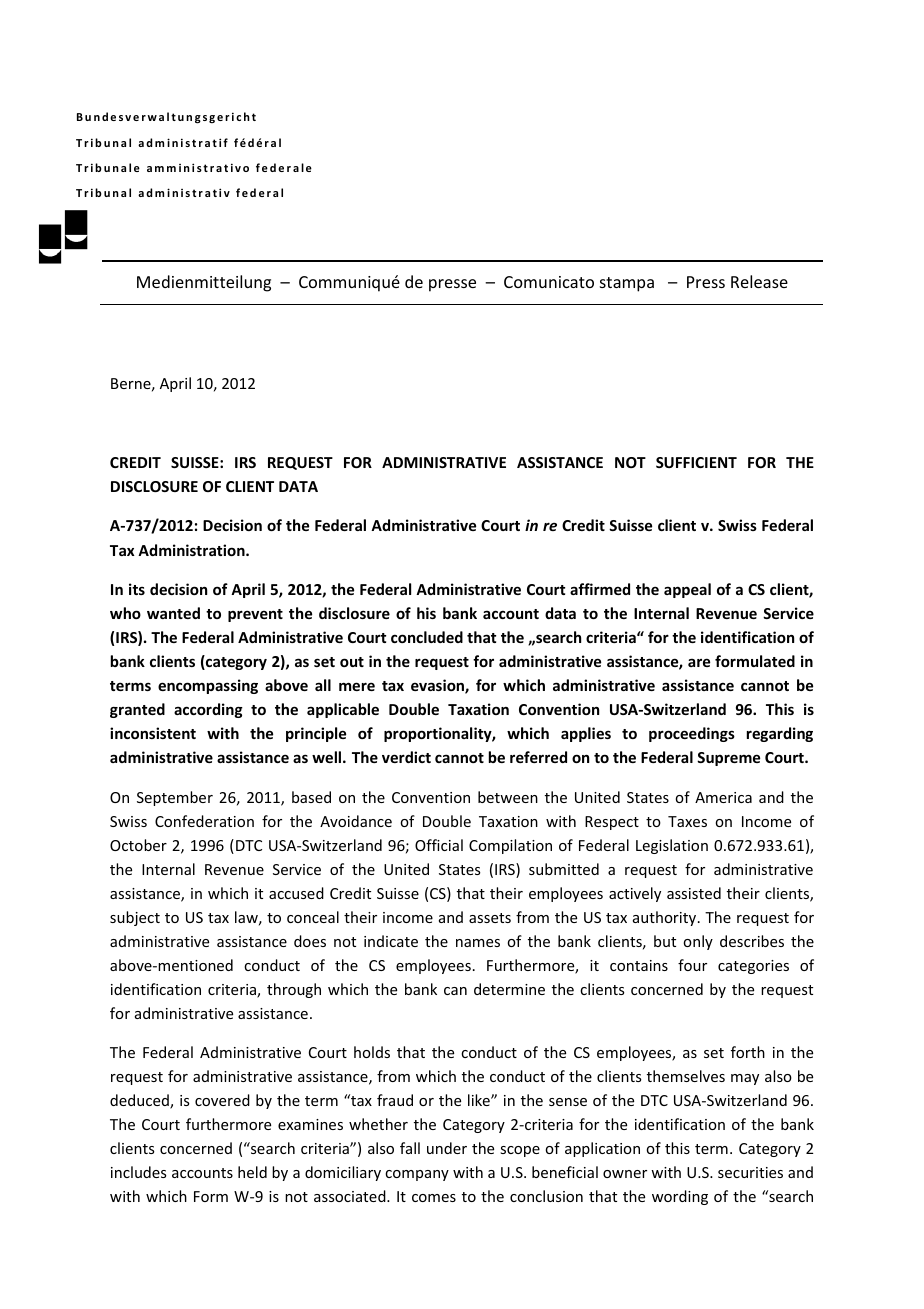  What do you see at coordinates (252, 1172) in the screenshot?
I see `held` at bounding box center [252, 1172].
